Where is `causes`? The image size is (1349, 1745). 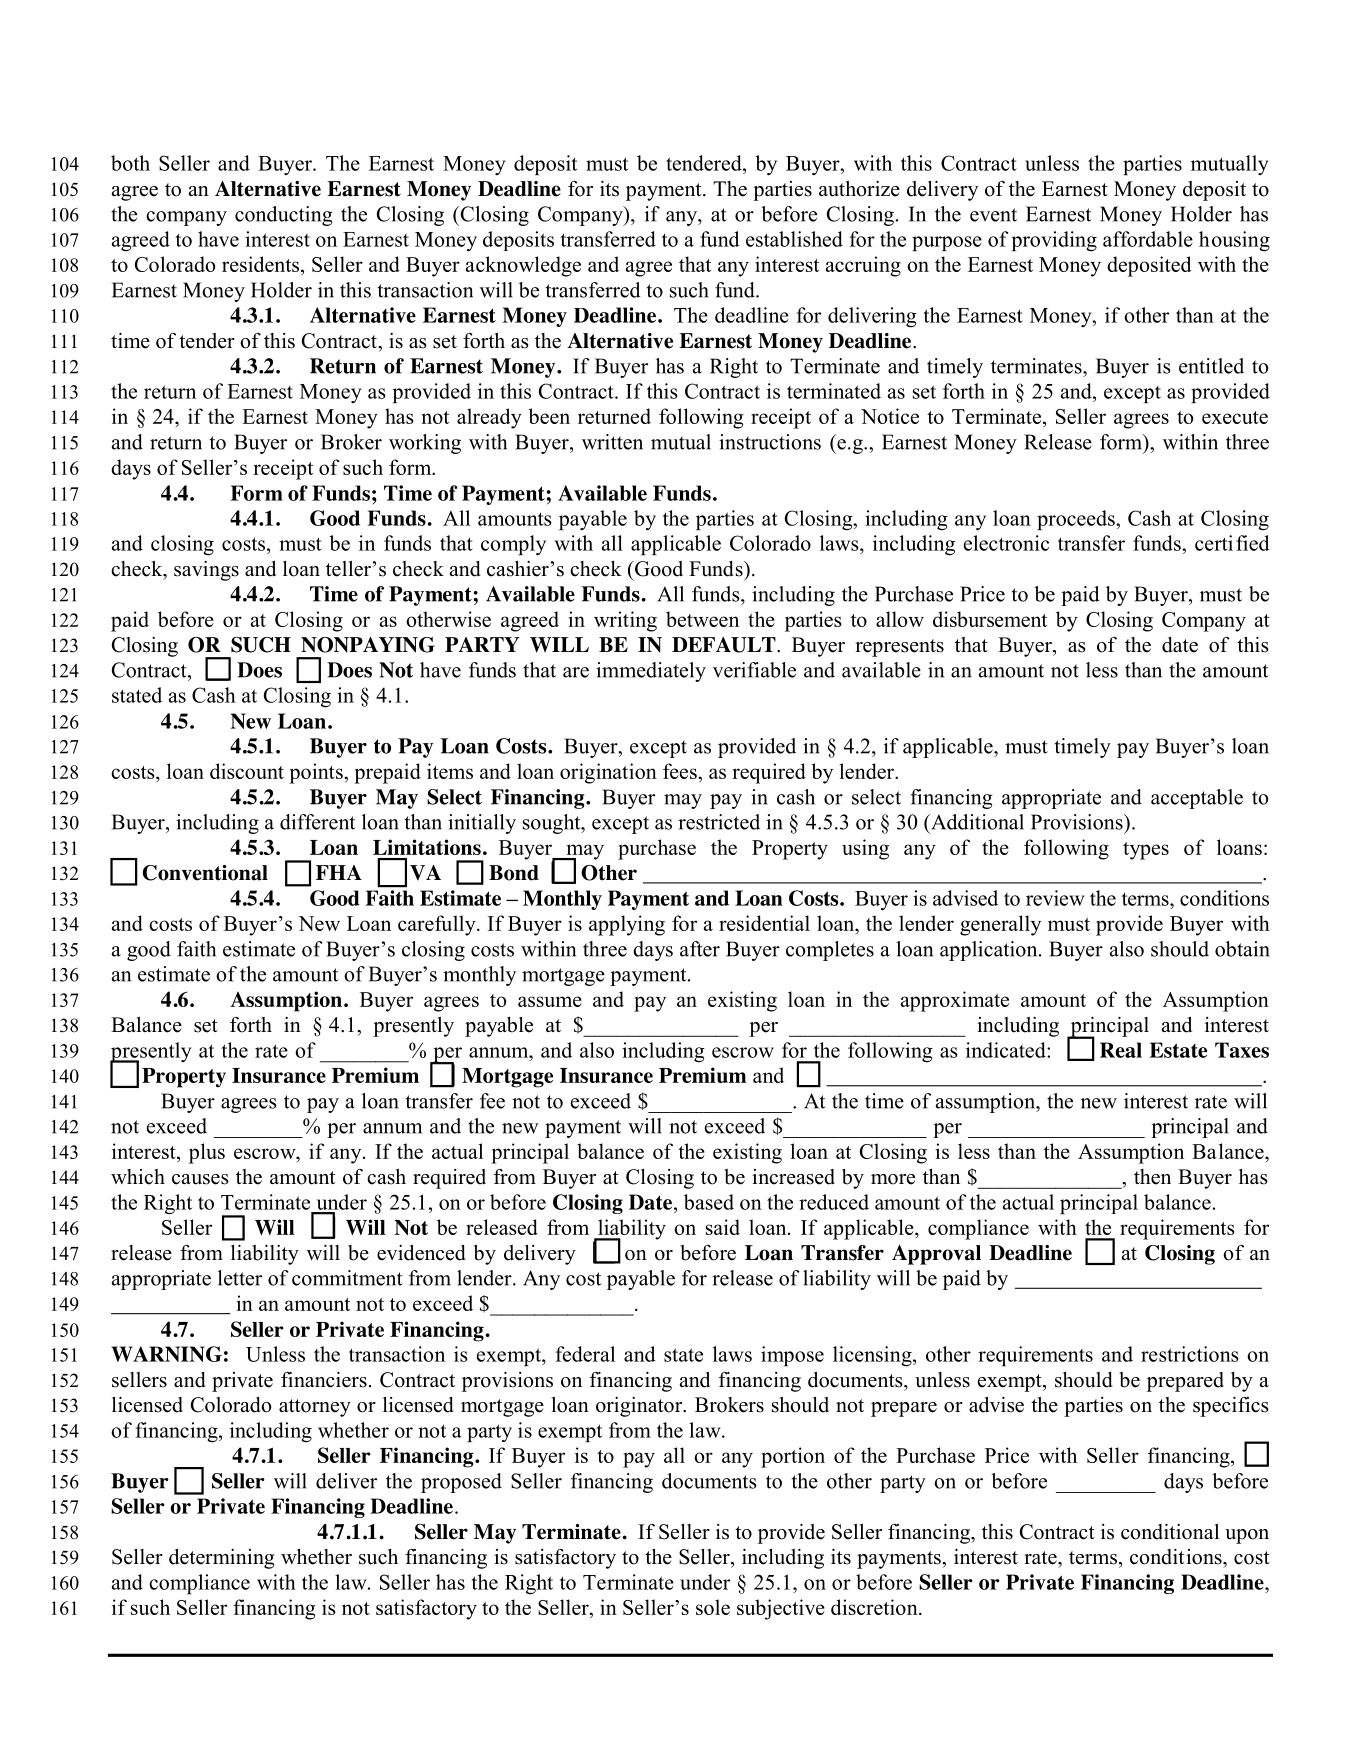
causes is located at coordinates (200, 1179).
